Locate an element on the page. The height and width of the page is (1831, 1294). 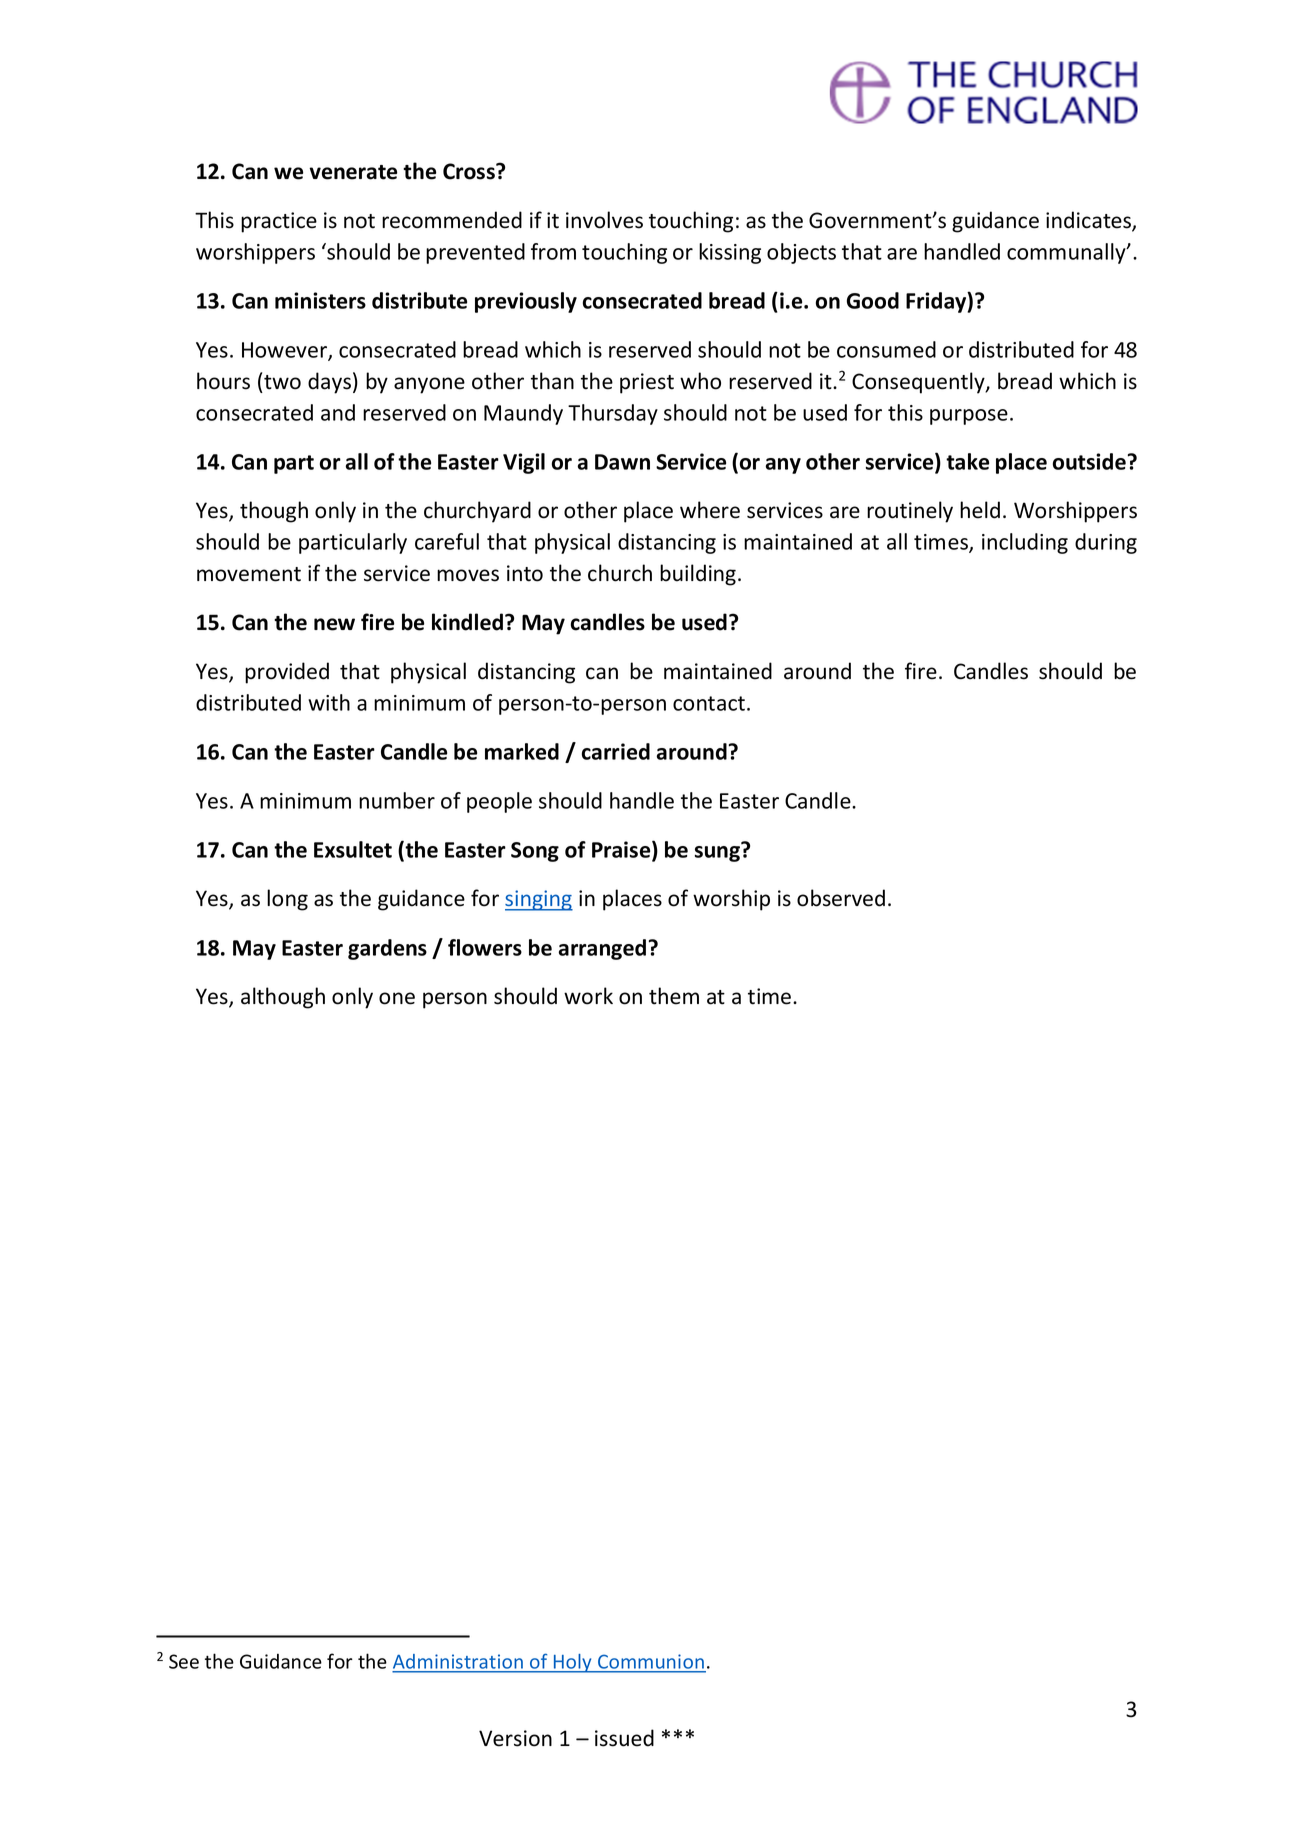
See is located at coordinates (184, 1661).
